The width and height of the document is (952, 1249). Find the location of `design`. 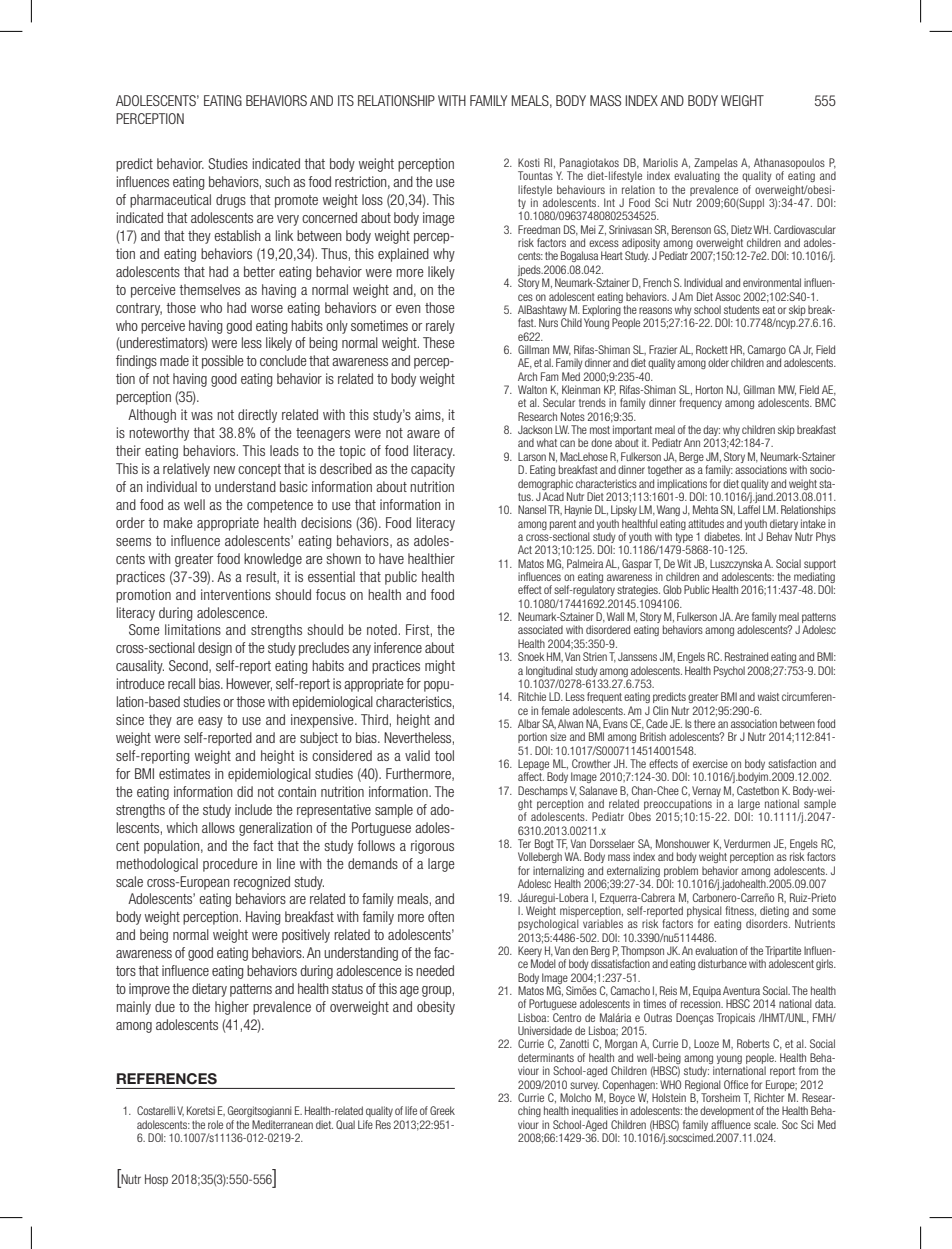

design is located at coordinates (215, 649).
